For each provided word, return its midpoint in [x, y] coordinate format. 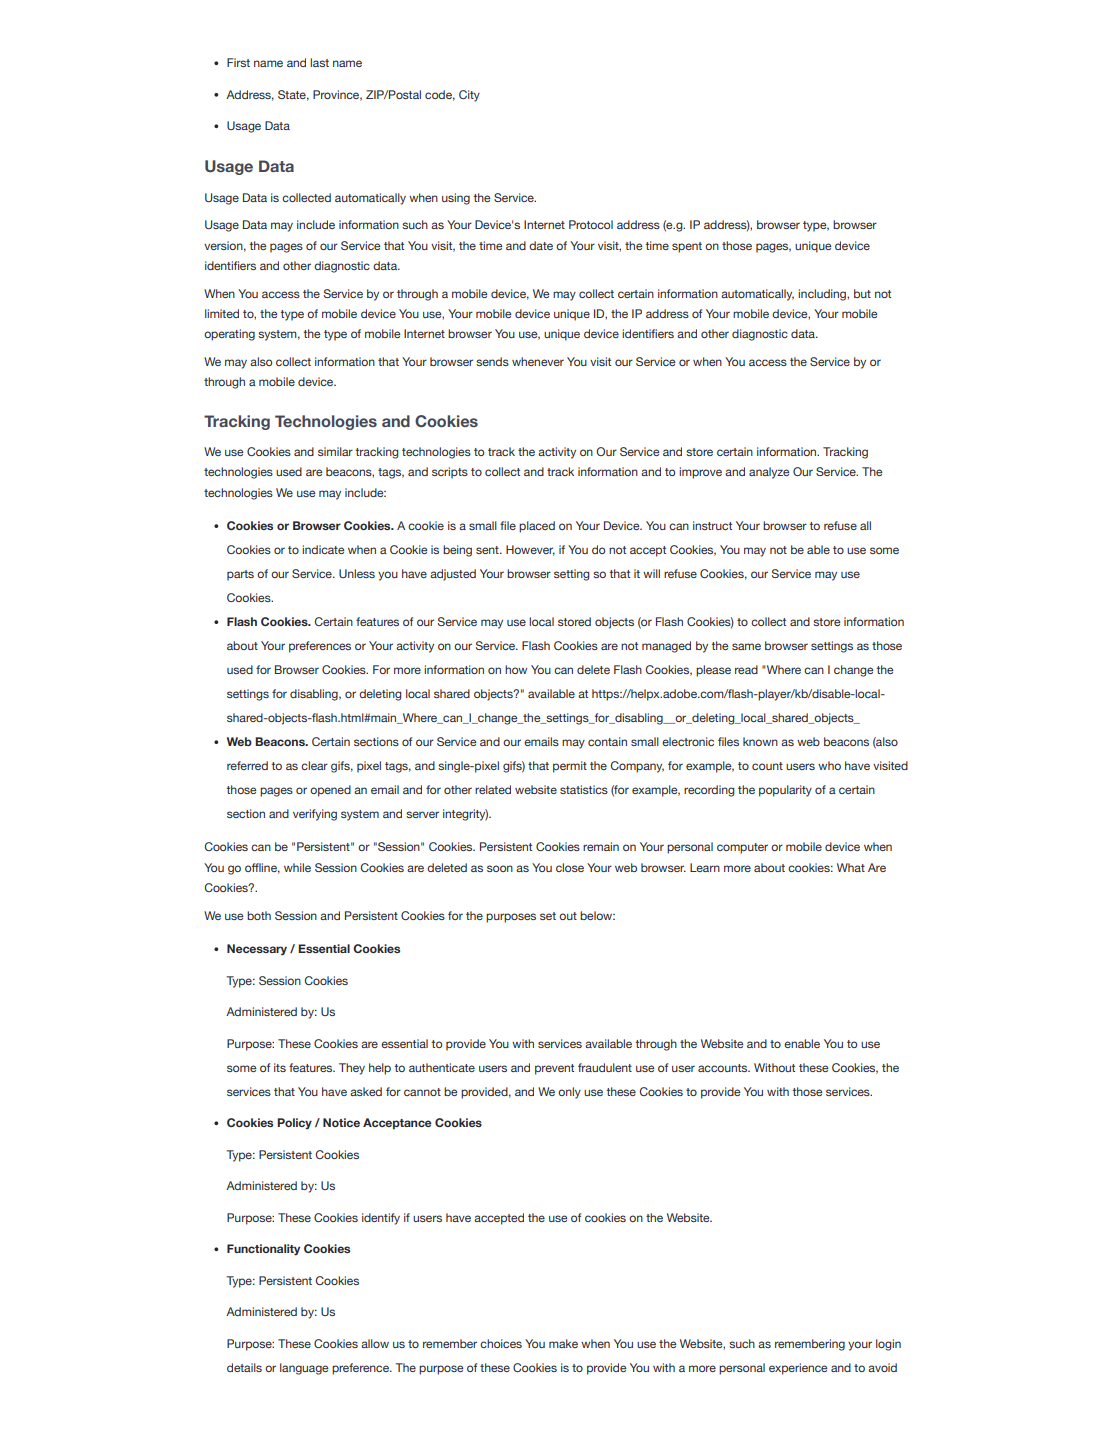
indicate [323, 549]
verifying [315, 815]
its [280, 1067]
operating [229, 335]
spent [687, 247]
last [319, 62]
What [851, 867]
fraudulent [605, 1067]
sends [492, 361]
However [530, 550]
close [570, 867]
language [304, 1369]
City [469, 96]
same [746, 646]
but [862, 293]
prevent [554, 1069]
